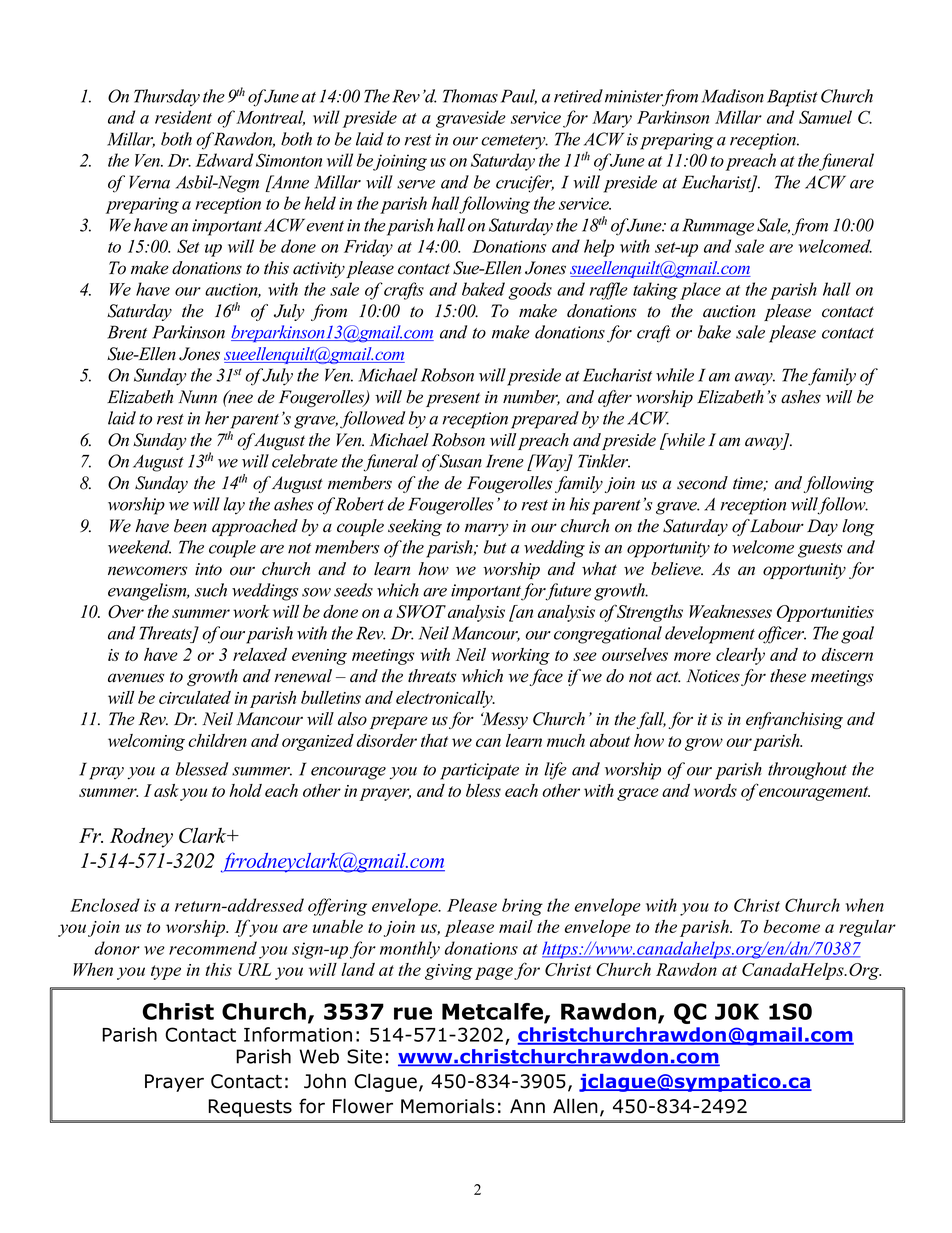 The image size is (952, 1233). I want to click on resident, so click(183, 117).
